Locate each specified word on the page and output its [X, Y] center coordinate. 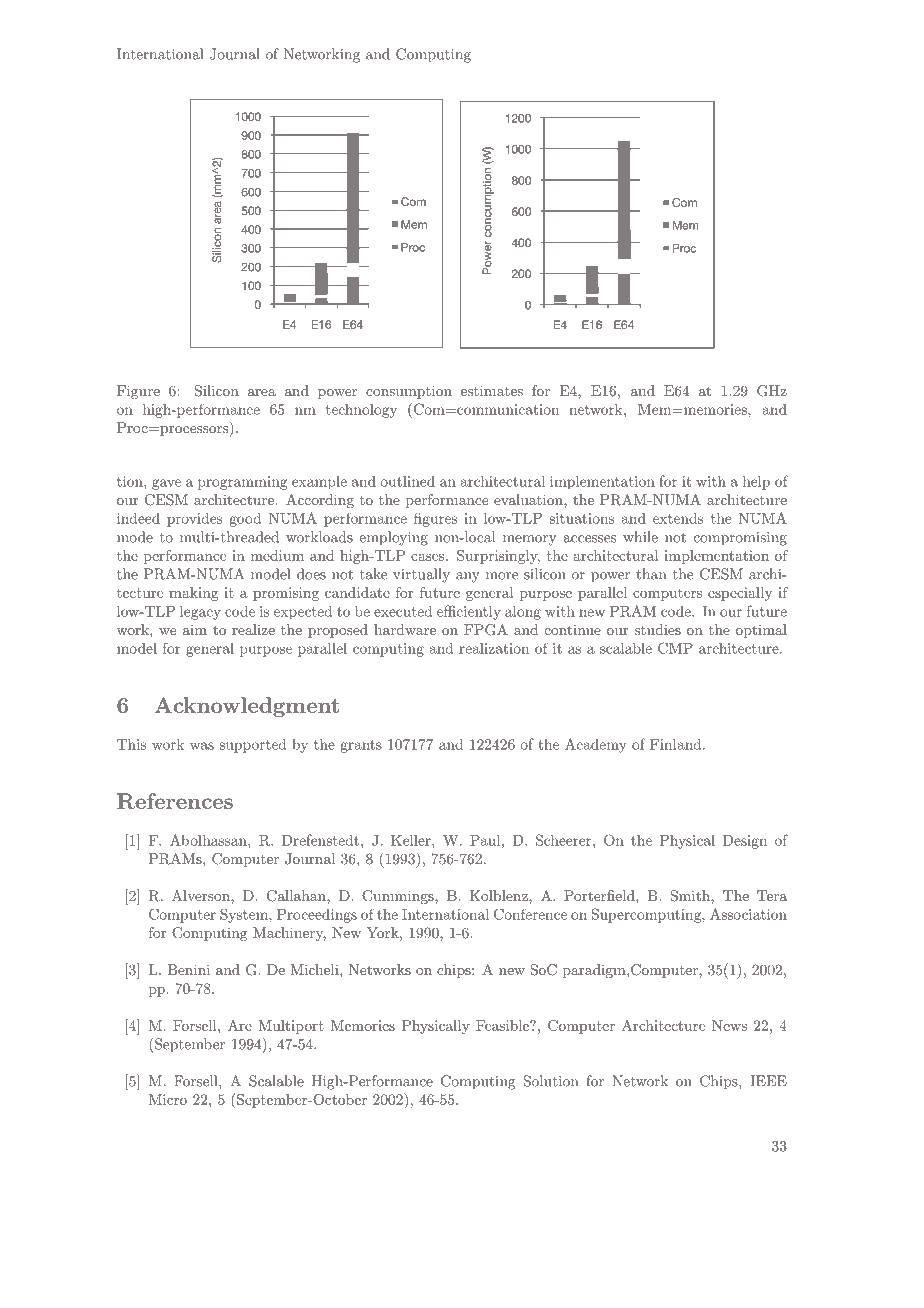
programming [242, 483]
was [202, 746]
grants [361, 746]
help [756, 482]
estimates [492, 390]
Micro [168, 1099]
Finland [677, 744]
